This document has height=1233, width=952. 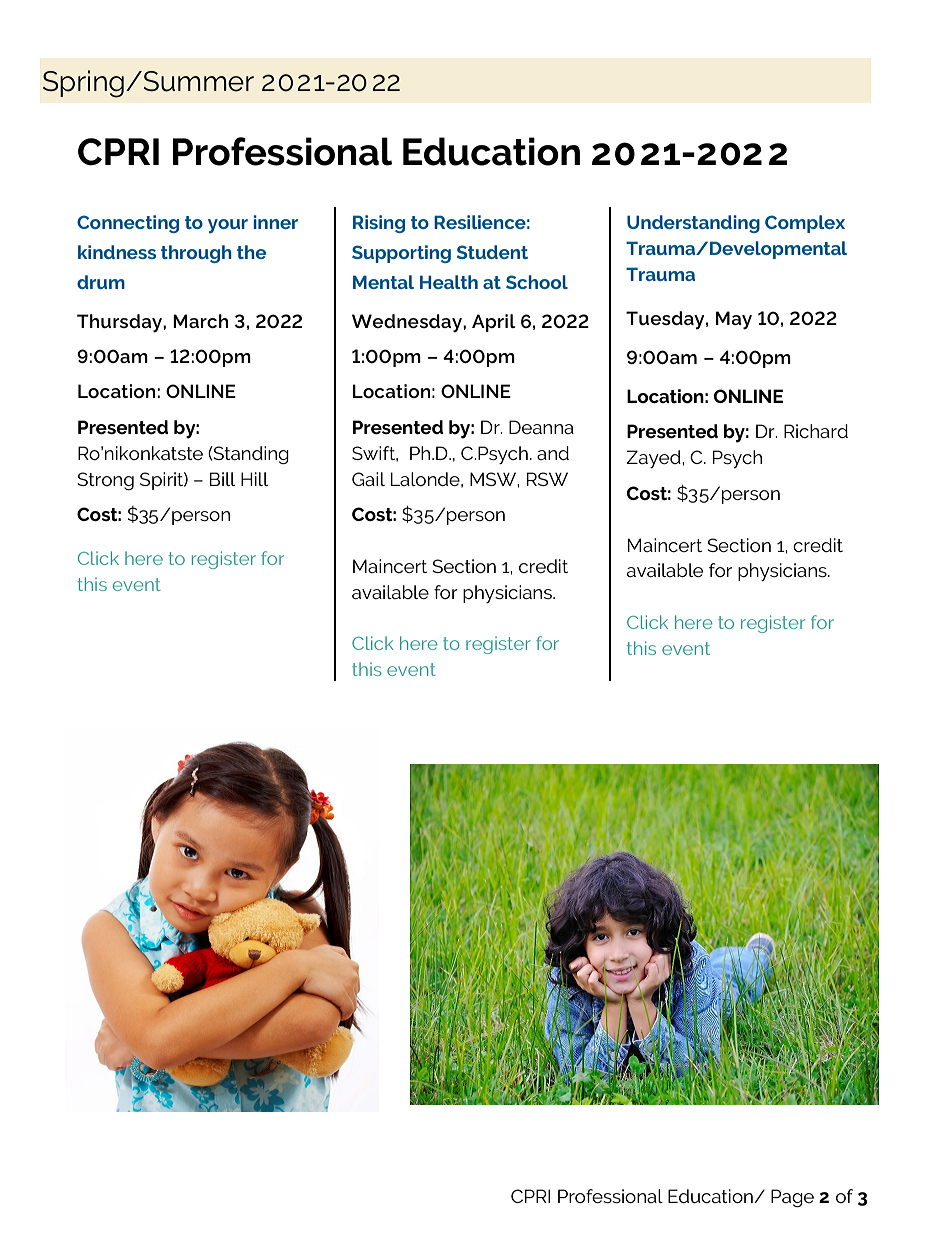 I want to click on Deanna, so click(x=541, y=427).
